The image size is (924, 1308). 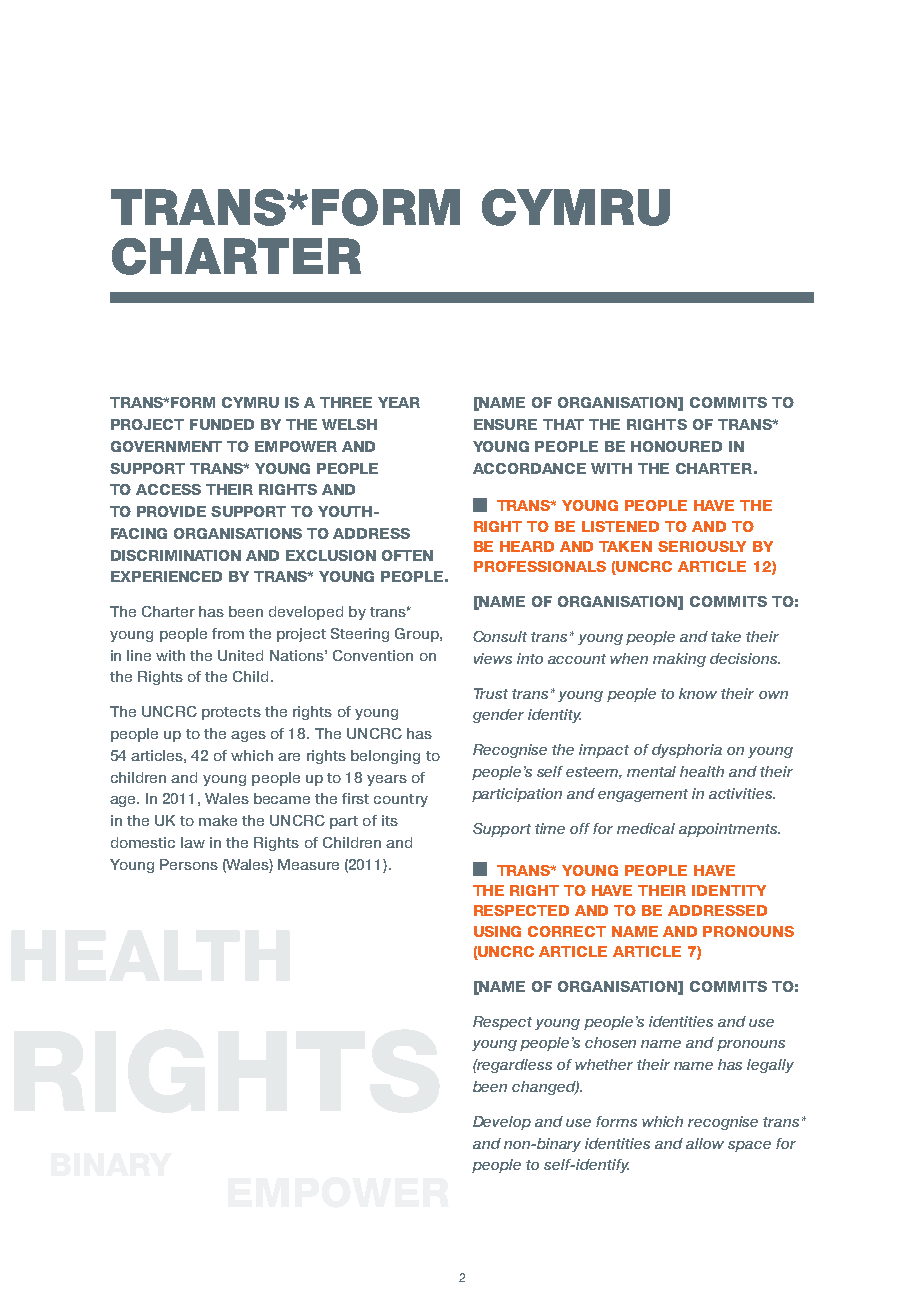 I want to click on appointments, so click(x=729, y=830).
